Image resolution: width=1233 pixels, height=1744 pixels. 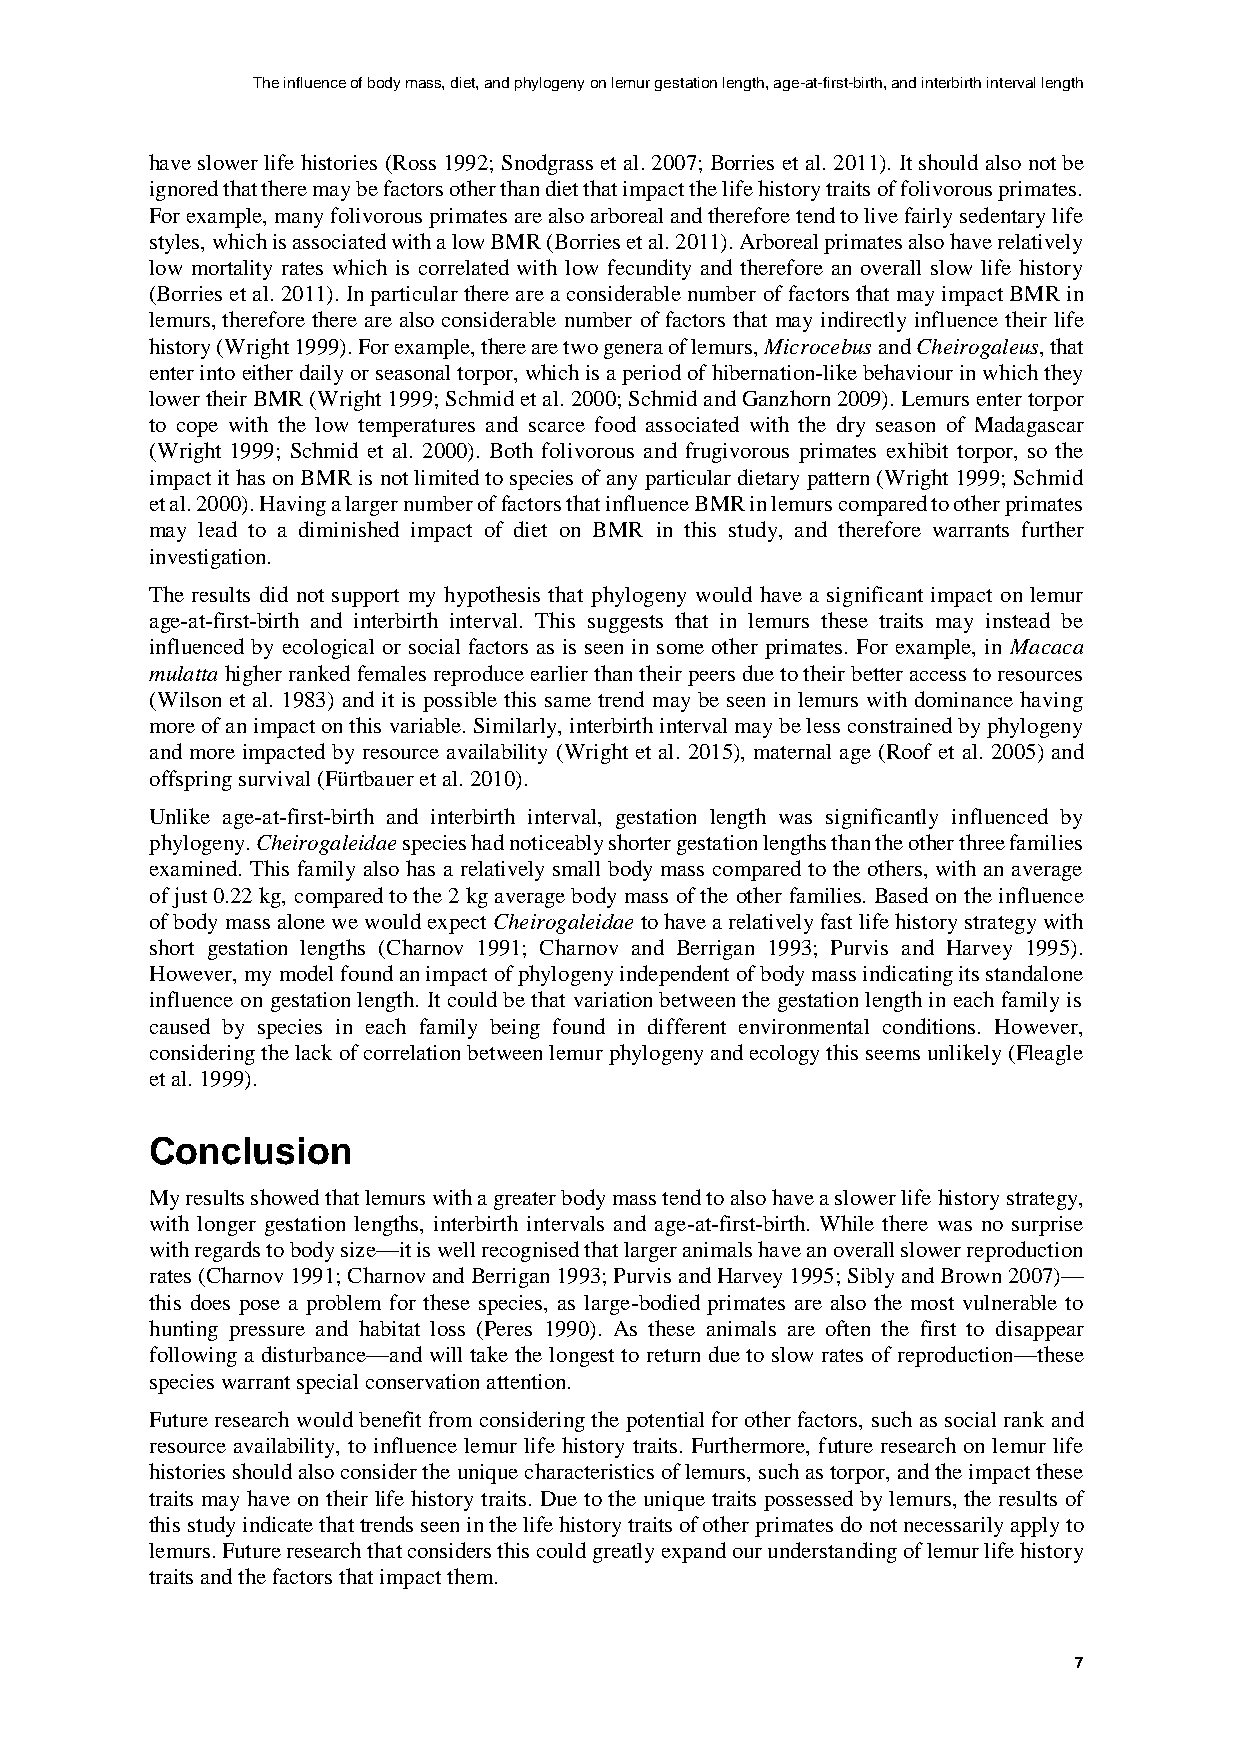 What do you see at coordinates (982, 842) in the screenshot?
I see `three` at bounding box center [982, 842].
